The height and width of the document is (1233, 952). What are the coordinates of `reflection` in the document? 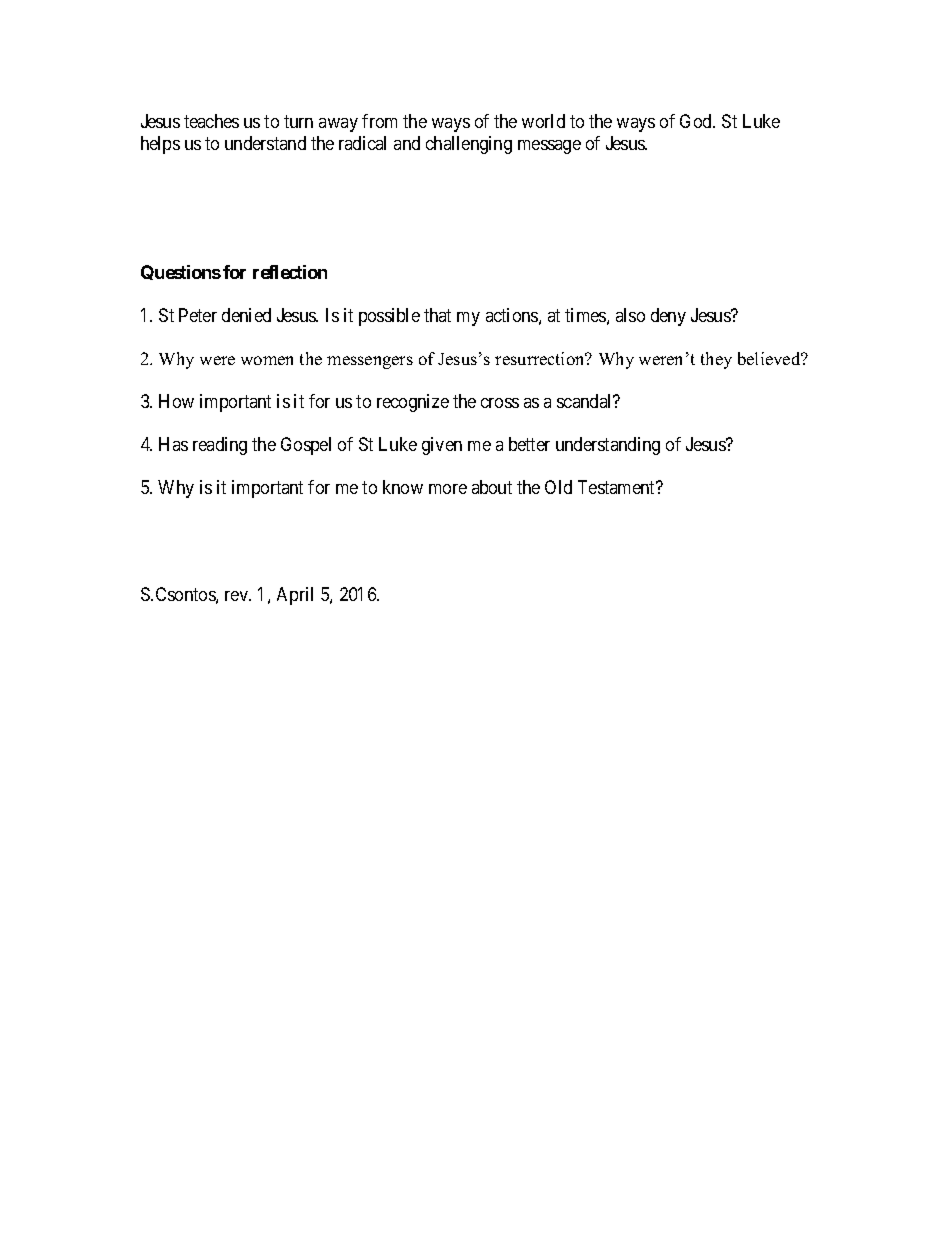 It's located at (290, 272).
